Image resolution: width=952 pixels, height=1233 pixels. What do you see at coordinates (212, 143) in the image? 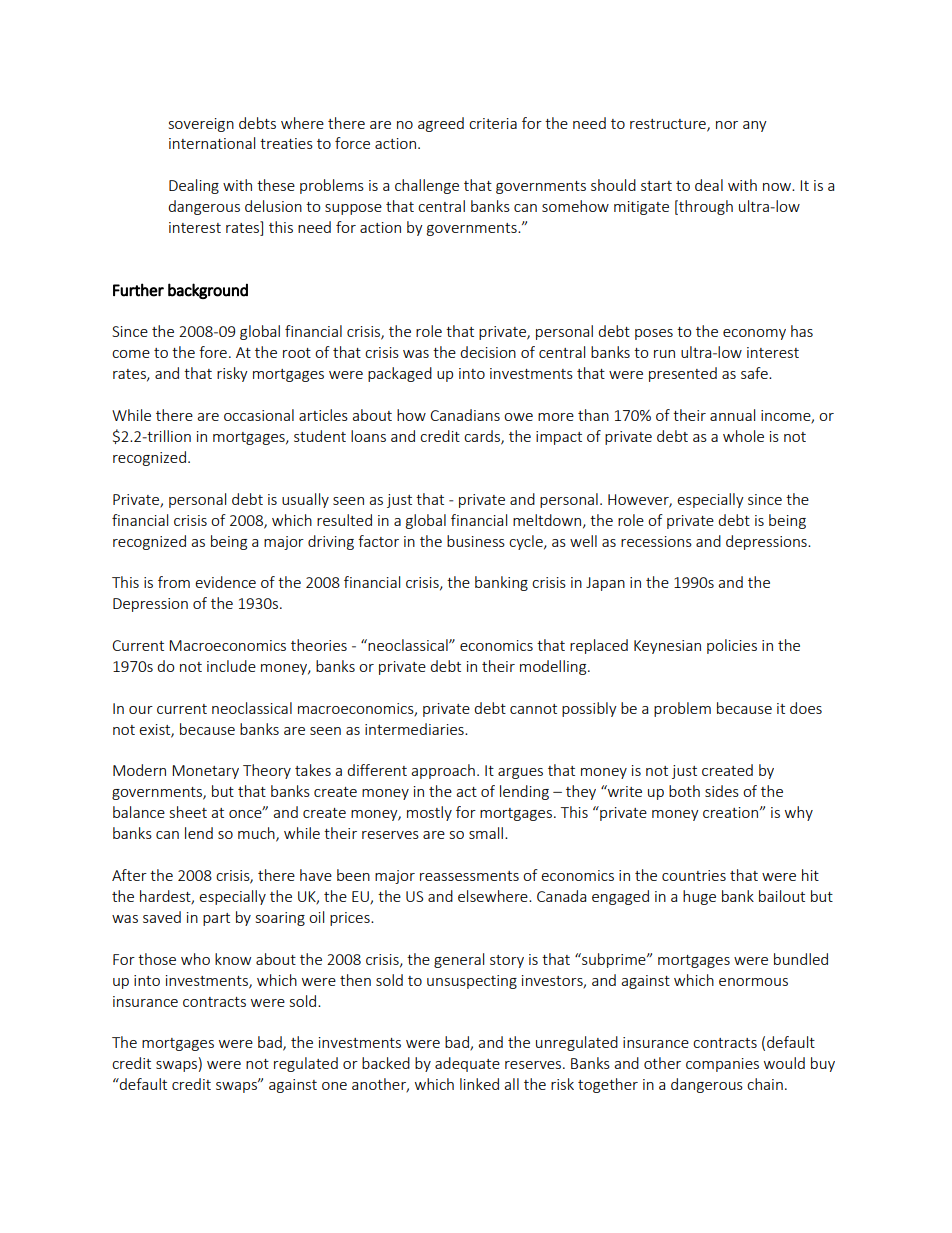
I see `international` at bounding box center [212, 143].
